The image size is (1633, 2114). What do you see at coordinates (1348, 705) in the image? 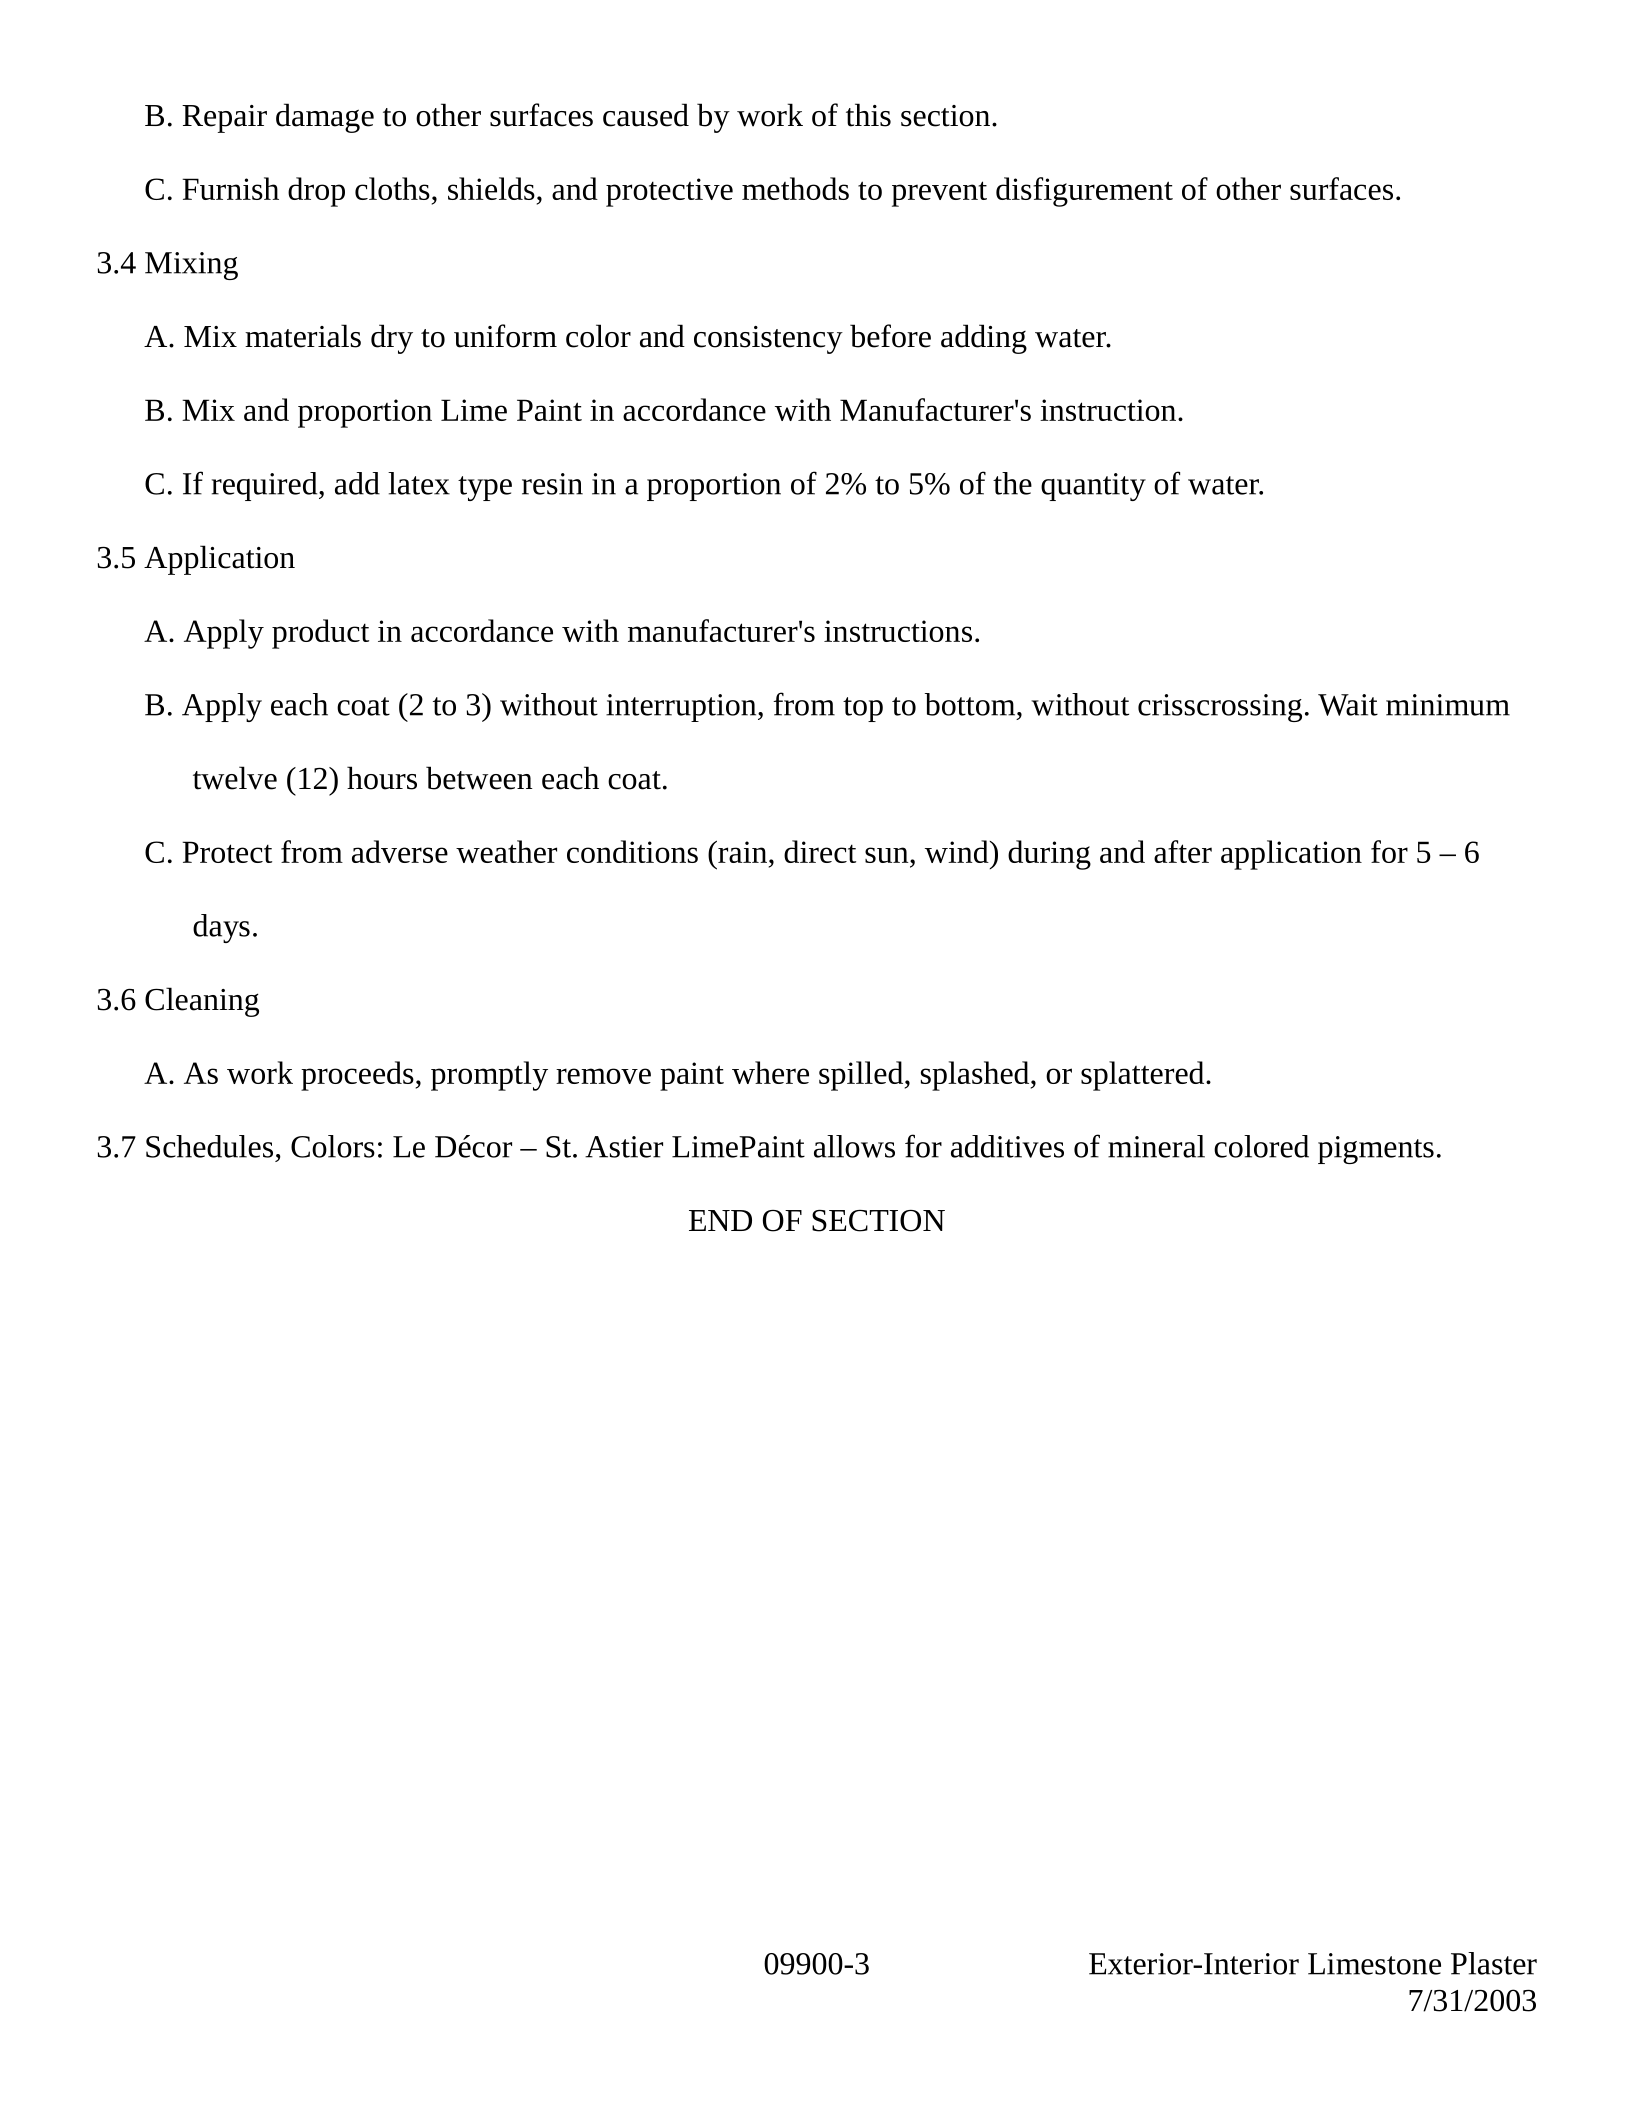
I see `Wait` at bounding box center [1348, 705].
